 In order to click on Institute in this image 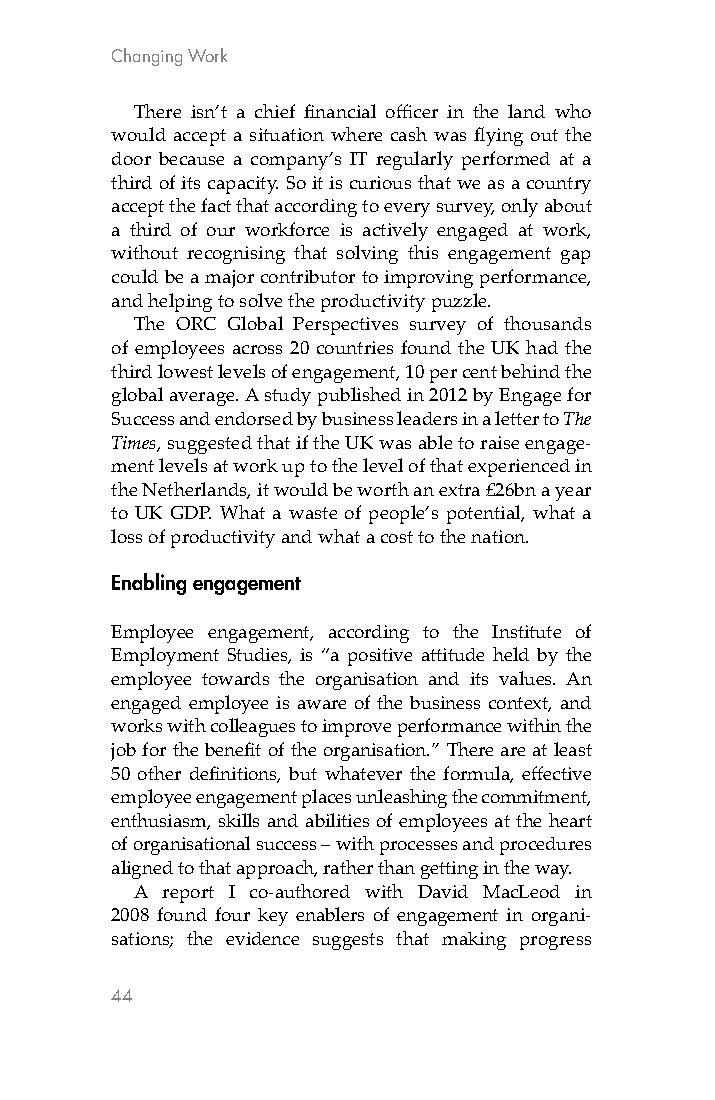, I will do `click(526, 631)`.
